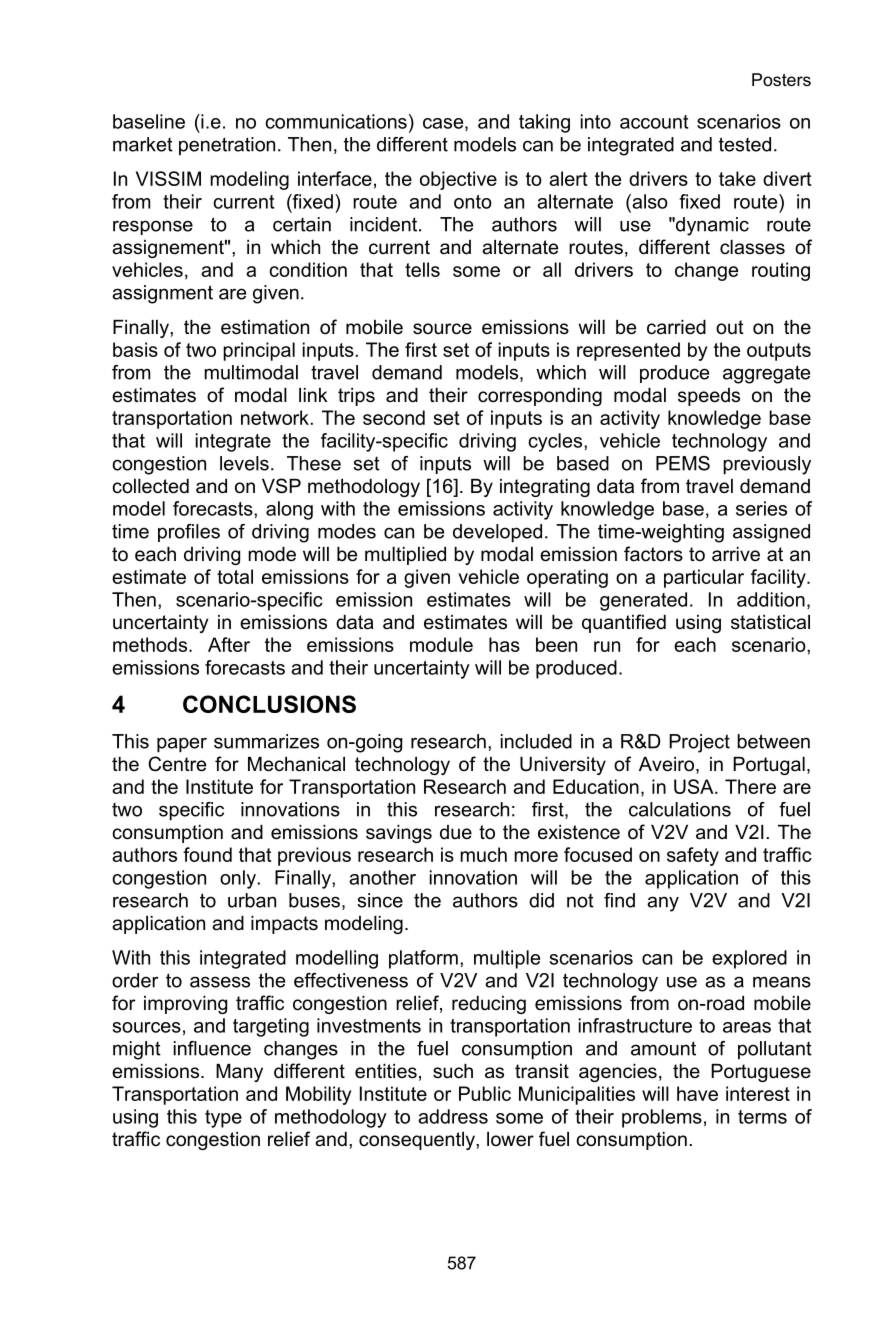  What do you see at coordinates (544, 123) in the image?
I see `taking` at bounding box center [544, 123].
